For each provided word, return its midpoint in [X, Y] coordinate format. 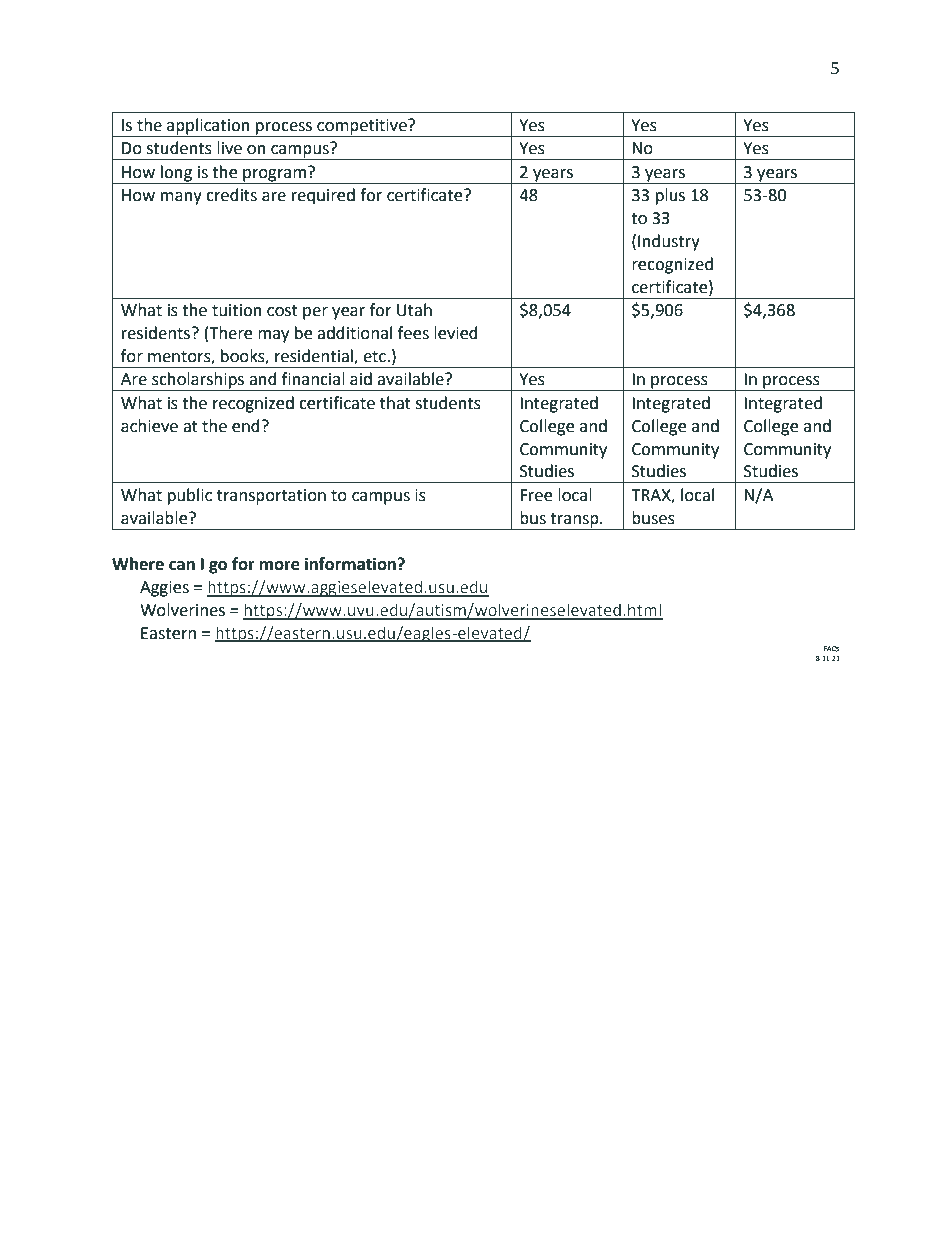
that [395, 403]
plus [670, 196]
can [182, 566]
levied [456, 333]
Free [536, 495]
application [208, 126]
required [323, 196]
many [181, 198]
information [351, 564]
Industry [669, 242]
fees [413, 333]
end [246, 426]
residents [156, 333]
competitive [363, 127]
